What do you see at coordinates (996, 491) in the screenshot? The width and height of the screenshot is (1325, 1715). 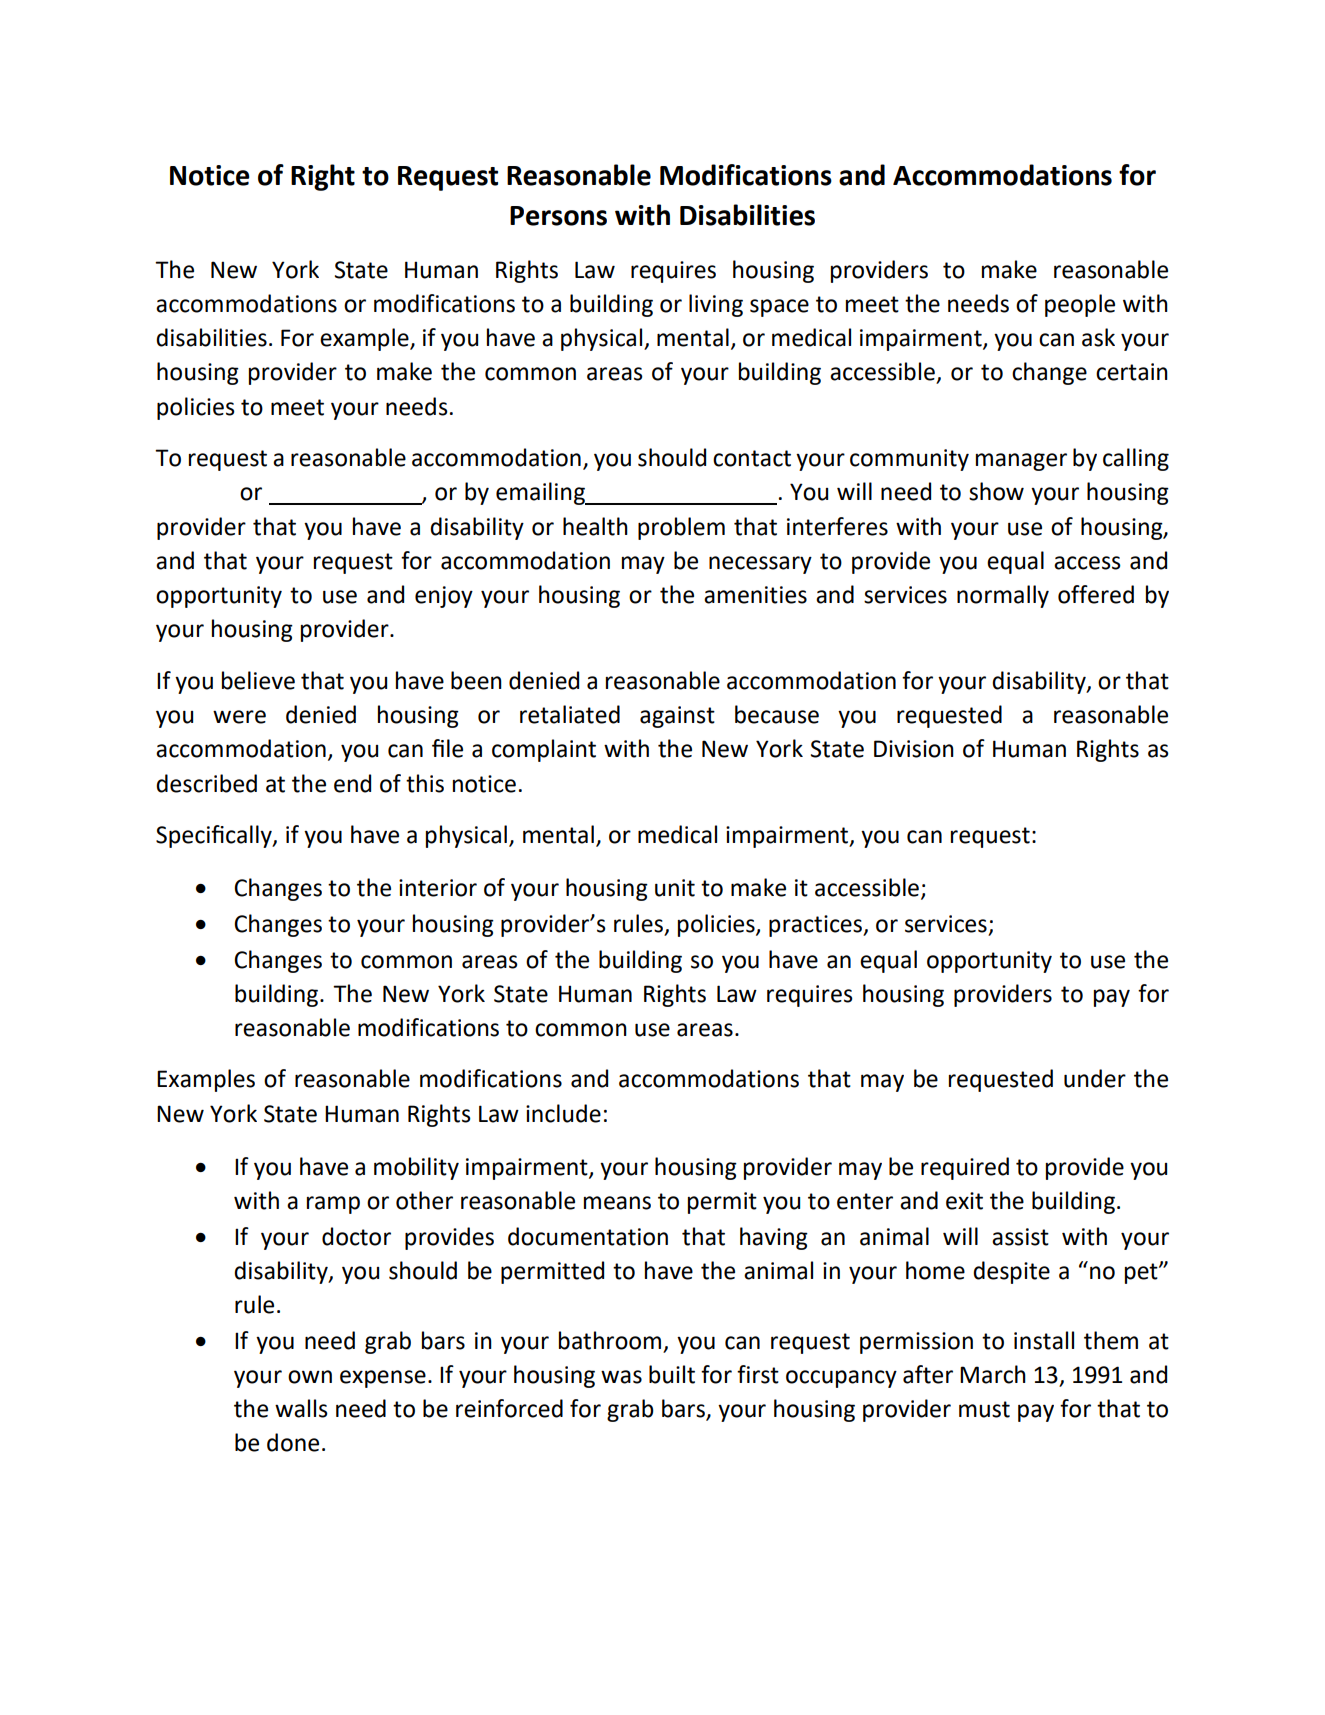 I see `show` at bounding box center [996, 491].
